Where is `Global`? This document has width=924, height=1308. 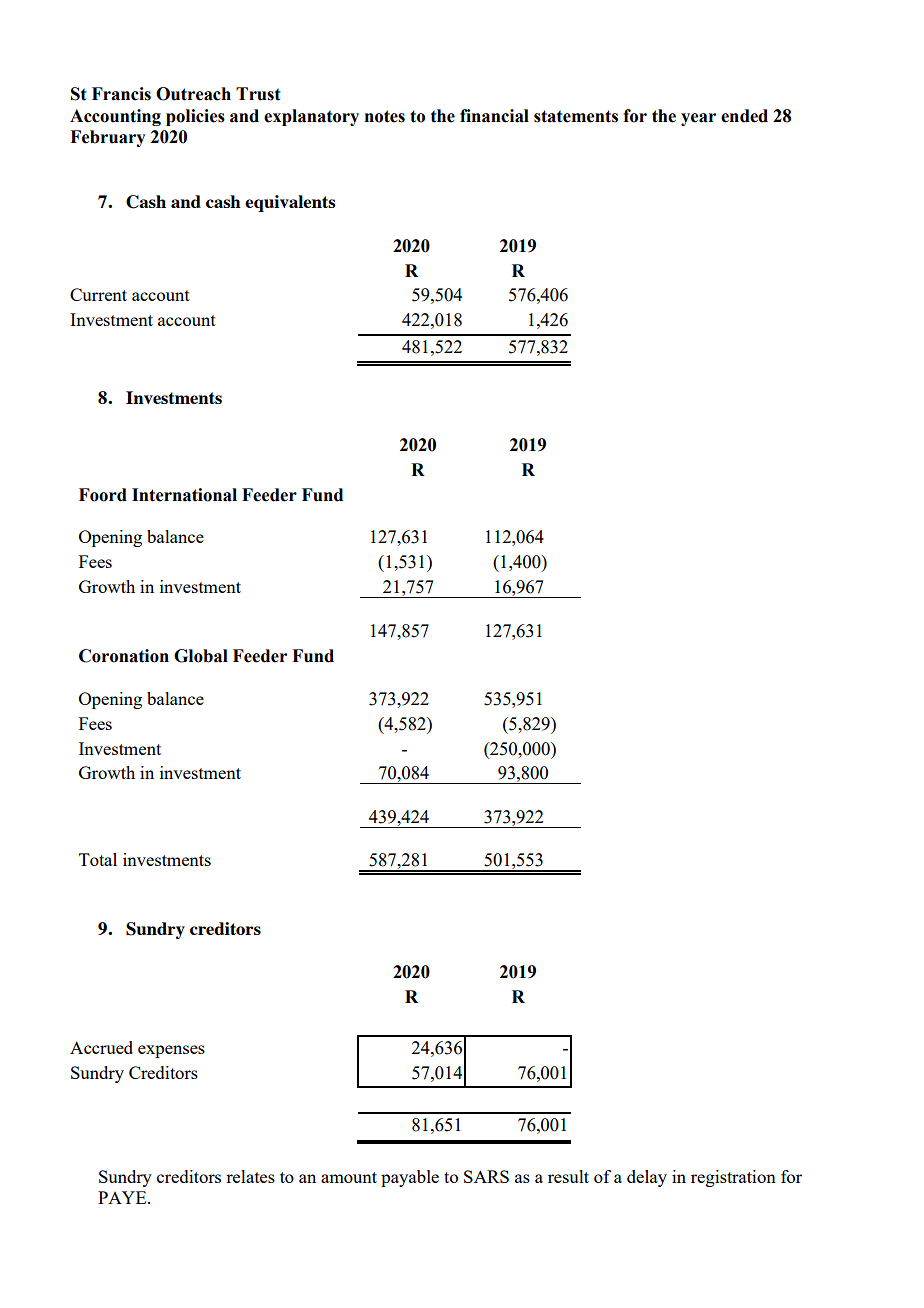
Global is located at coordinates (201, 656).
